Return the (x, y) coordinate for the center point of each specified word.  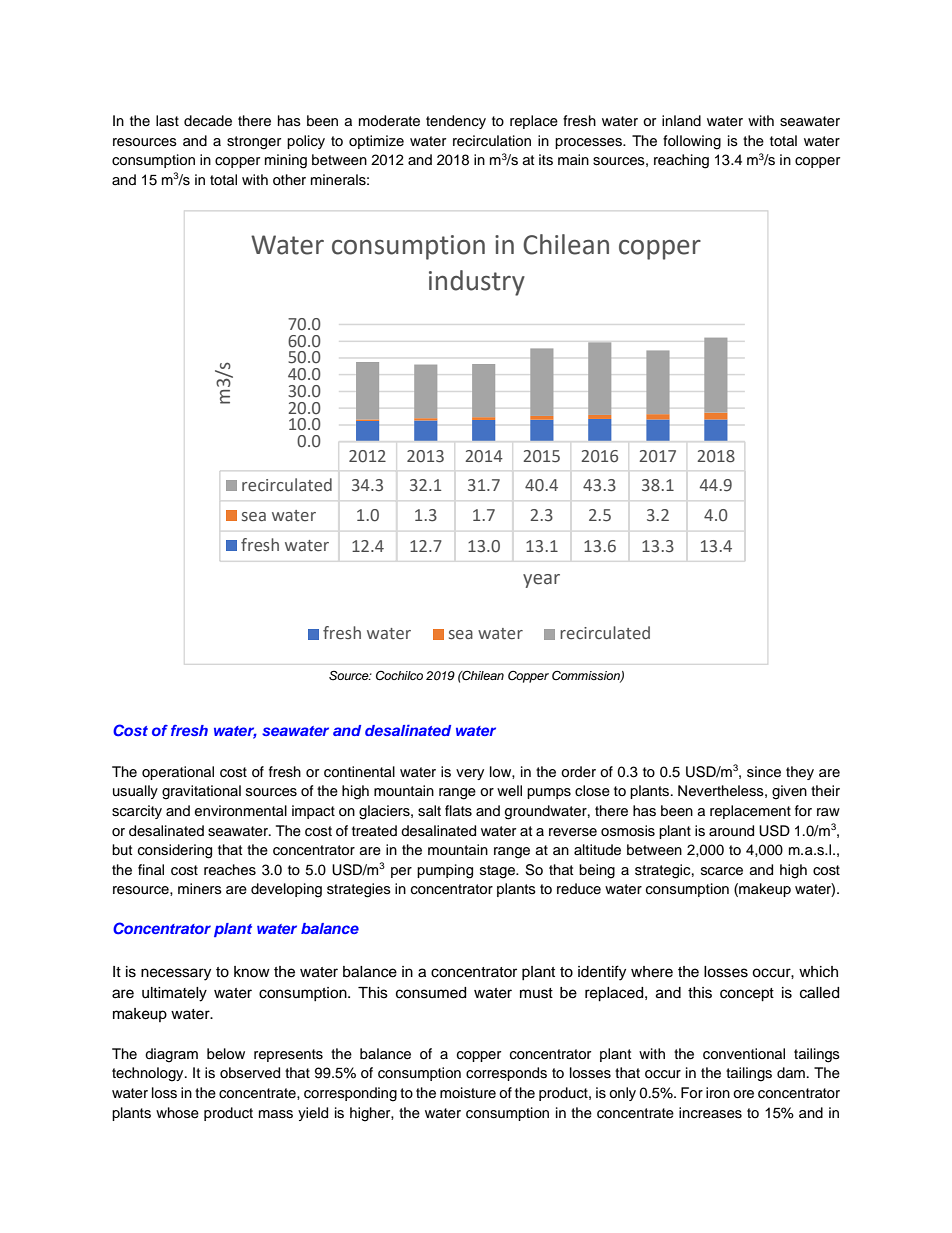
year (541, 581)
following (692, 142)
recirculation (492, 141)
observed (250, 1073)
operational (178, 773)
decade (208, 121)
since (764, 772)
